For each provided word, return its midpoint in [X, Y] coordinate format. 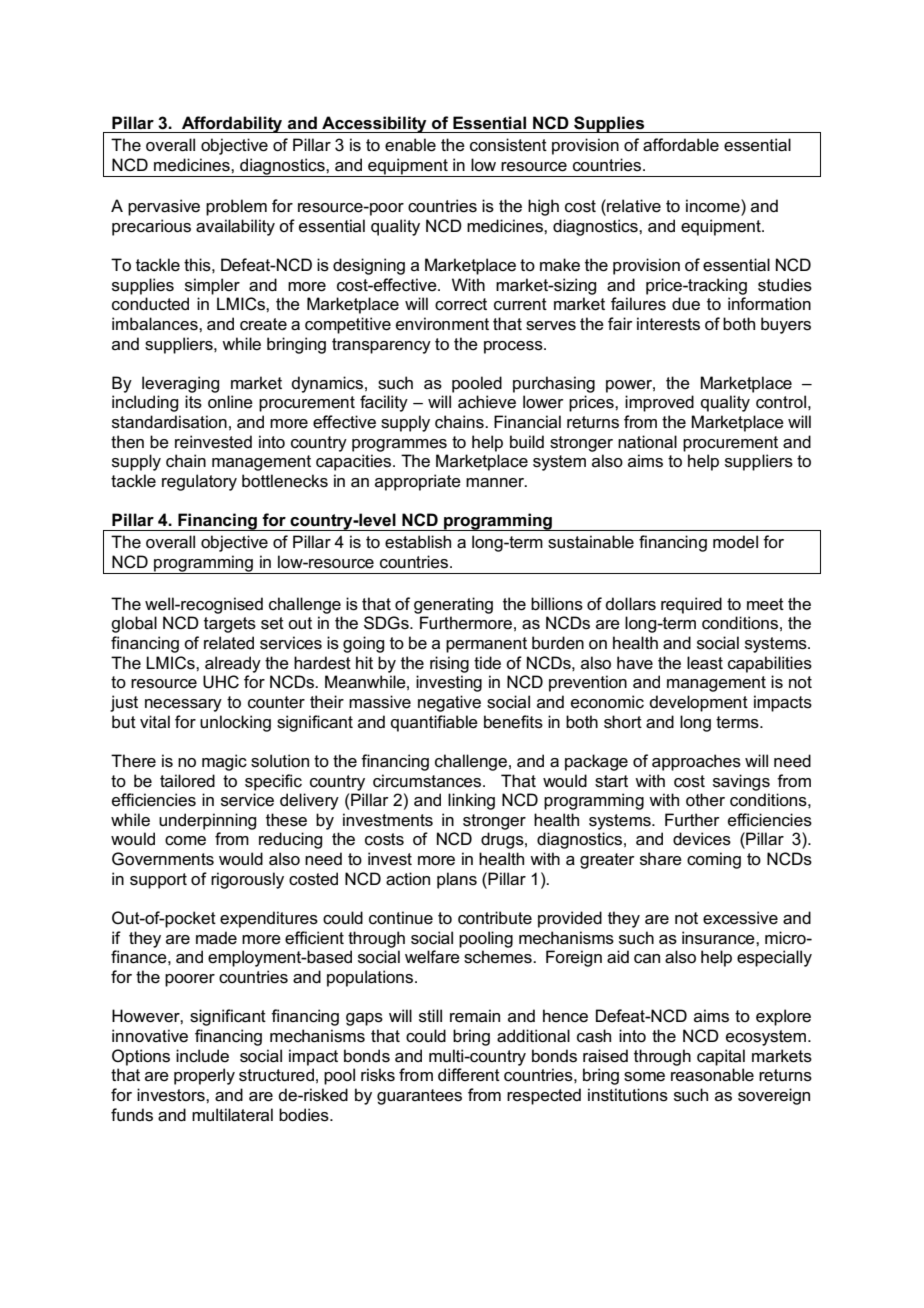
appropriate [418, 482]
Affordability [232, 124]
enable [410, 145]
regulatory [199, 482]
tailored [187, 781]
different [469, 1075]
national [647, 442]
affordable [681, 145]
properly [204, 1076]
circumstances [428, 781]
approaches [696, 762]
